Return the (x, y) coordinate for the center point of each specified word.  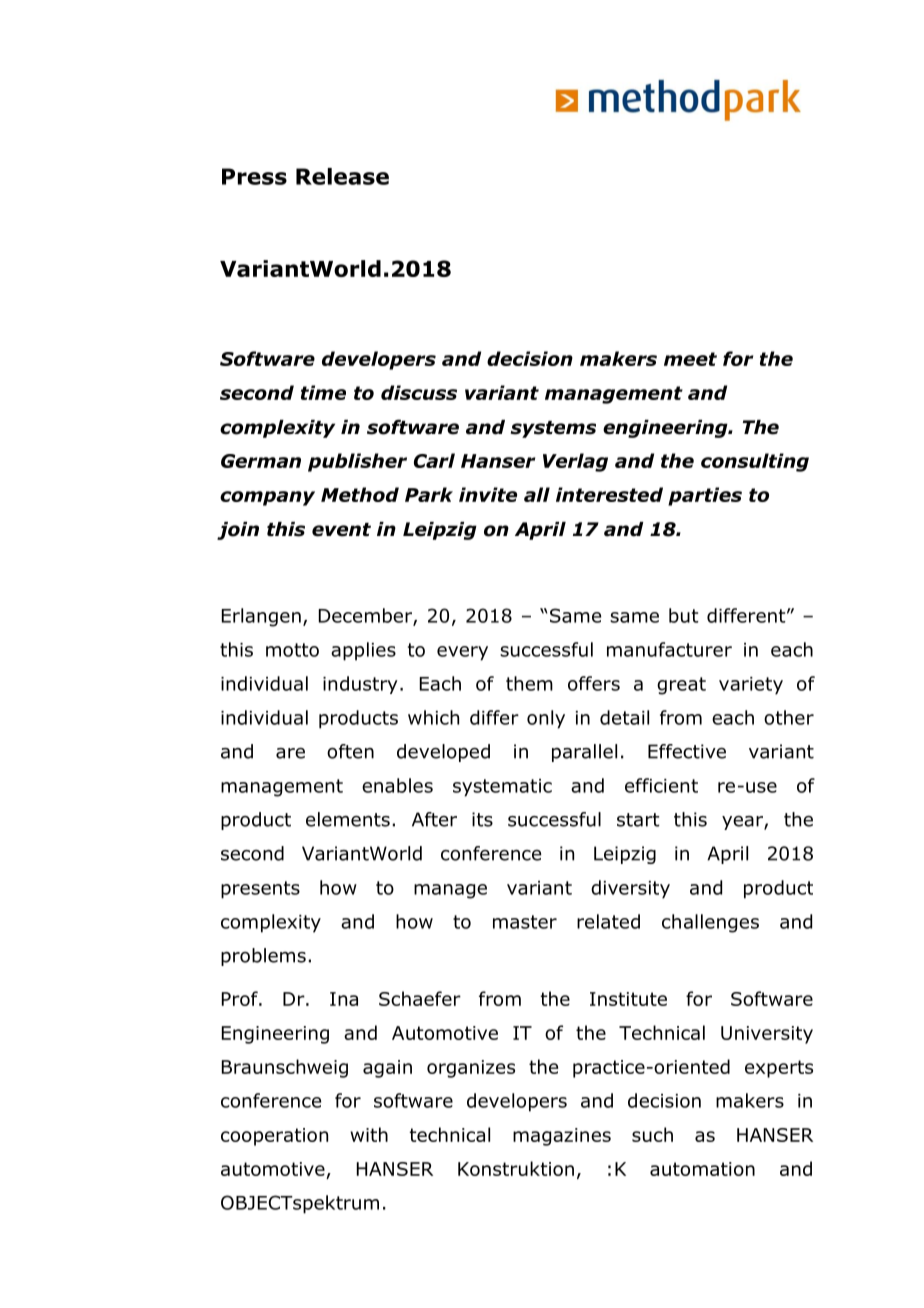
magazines (562, 1137)
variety (751, 686)
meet (690, 359)
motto (292, 650)
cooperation (274, 1137)
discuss (419, 392)
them (529, 683)
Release (342, 176)
